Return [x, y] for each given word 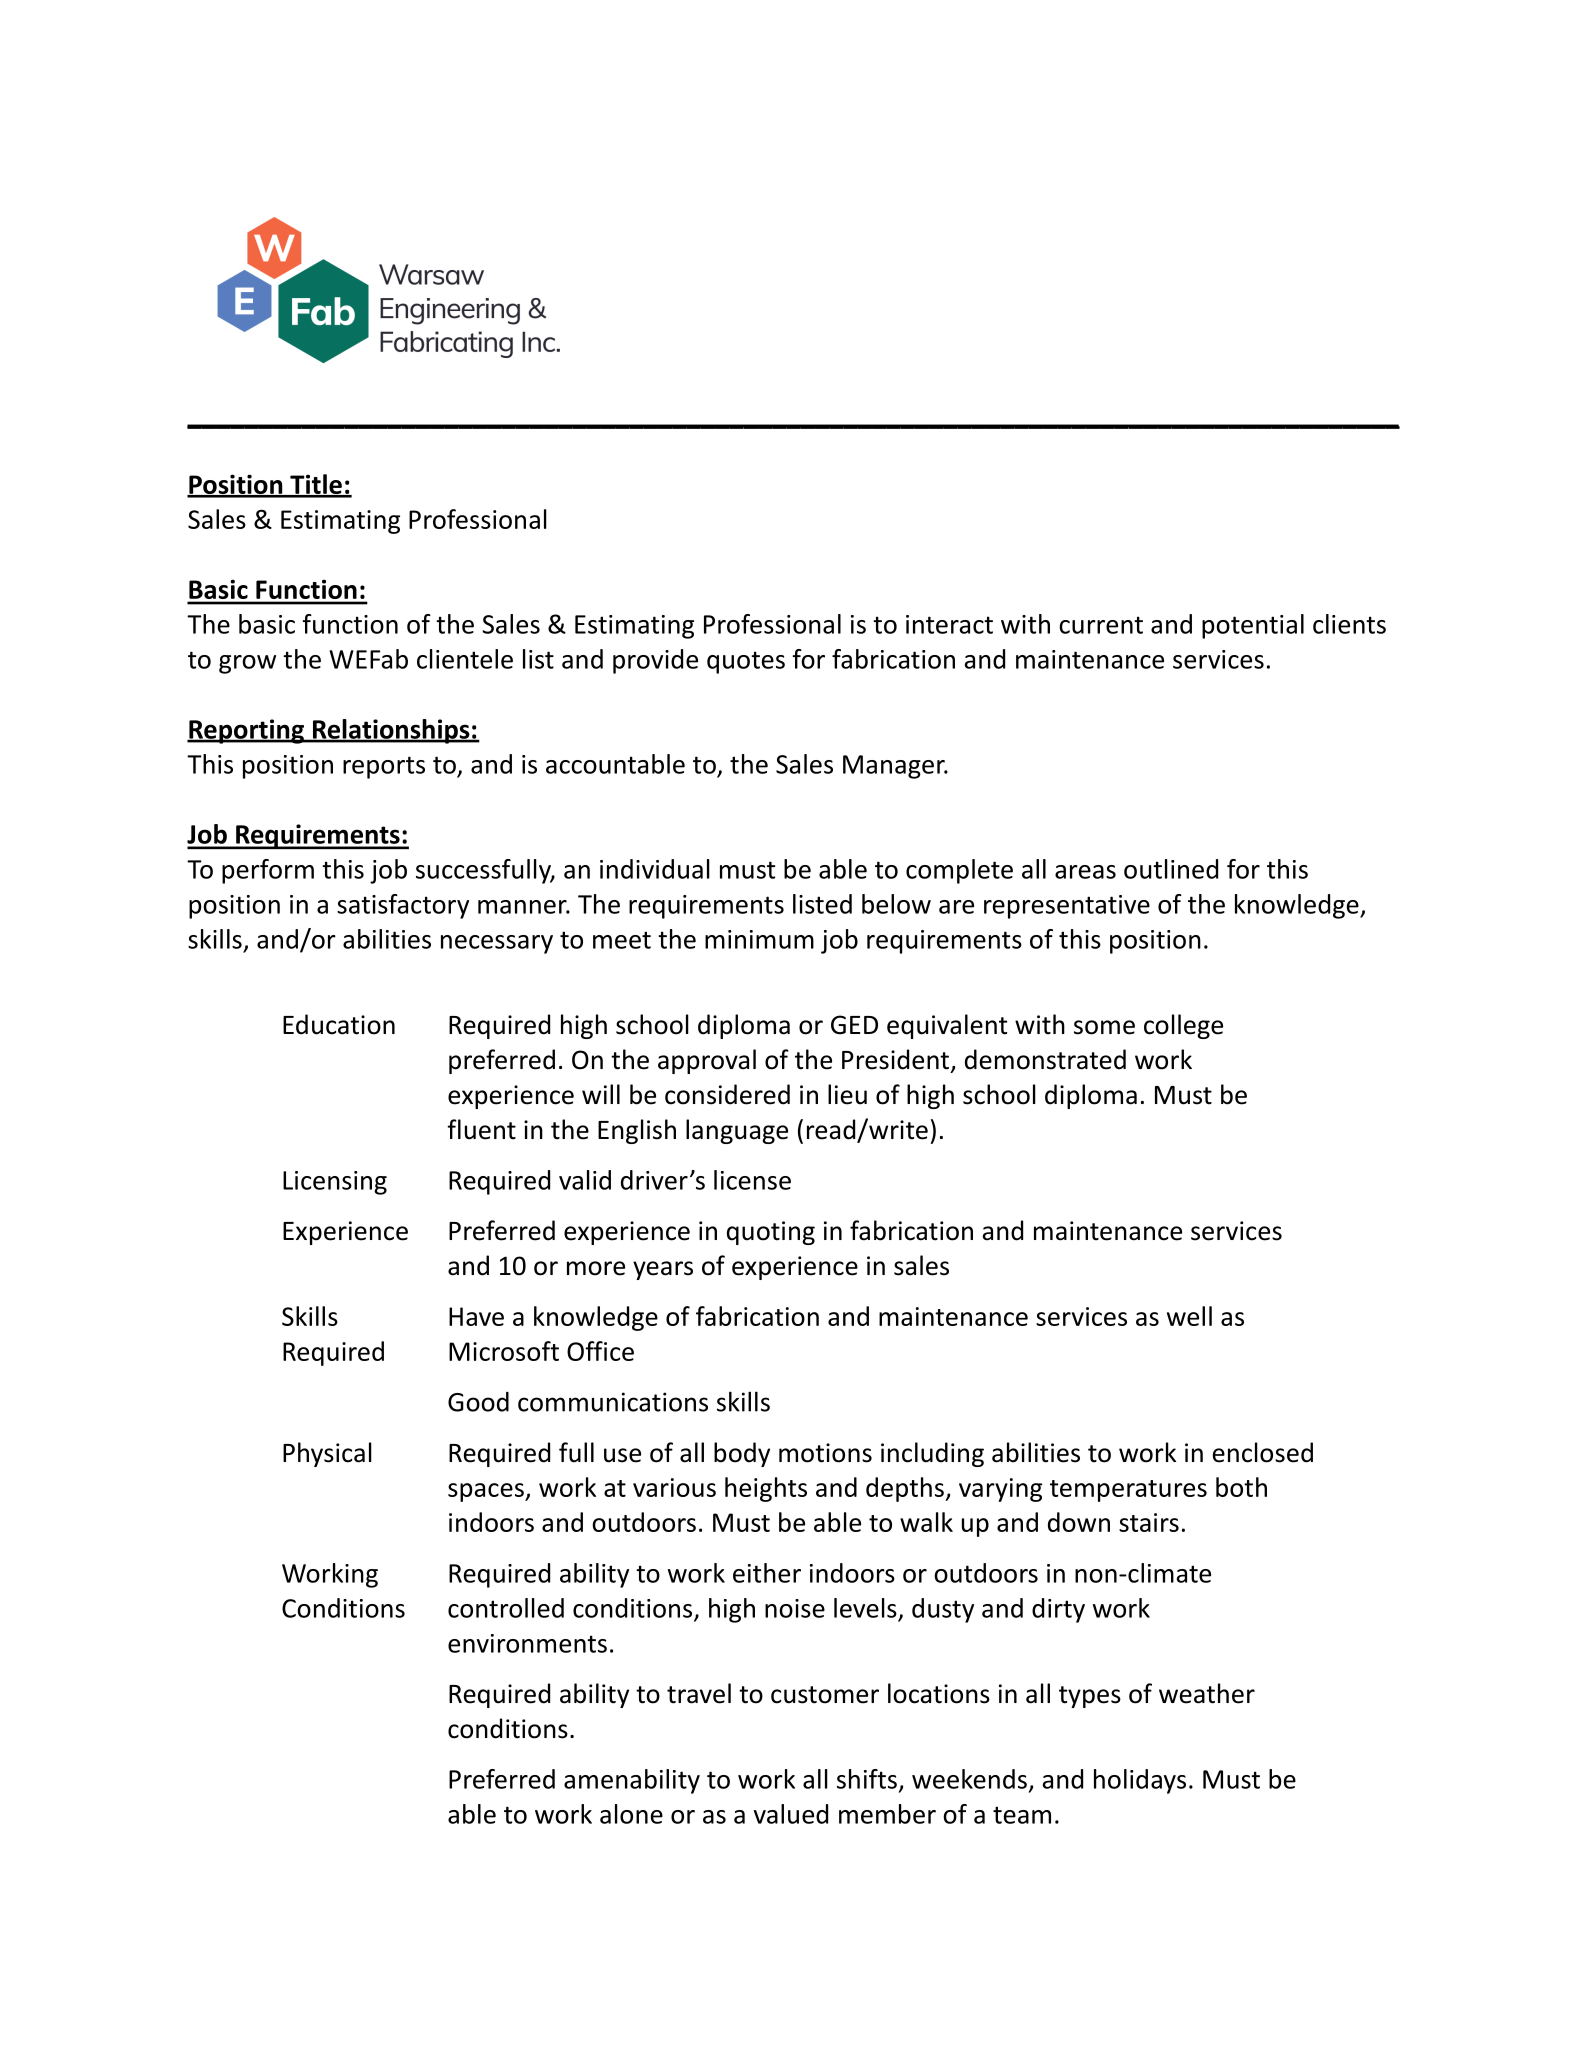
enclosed [1263, 1452]
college [1183, 1026]
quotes [746, 662]
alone [631, 1814]
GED [854, 1025]
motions [825, 1453]
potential [1253, 626]
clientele [465, 659]
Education [339, 1024]
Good [478, 1402]
